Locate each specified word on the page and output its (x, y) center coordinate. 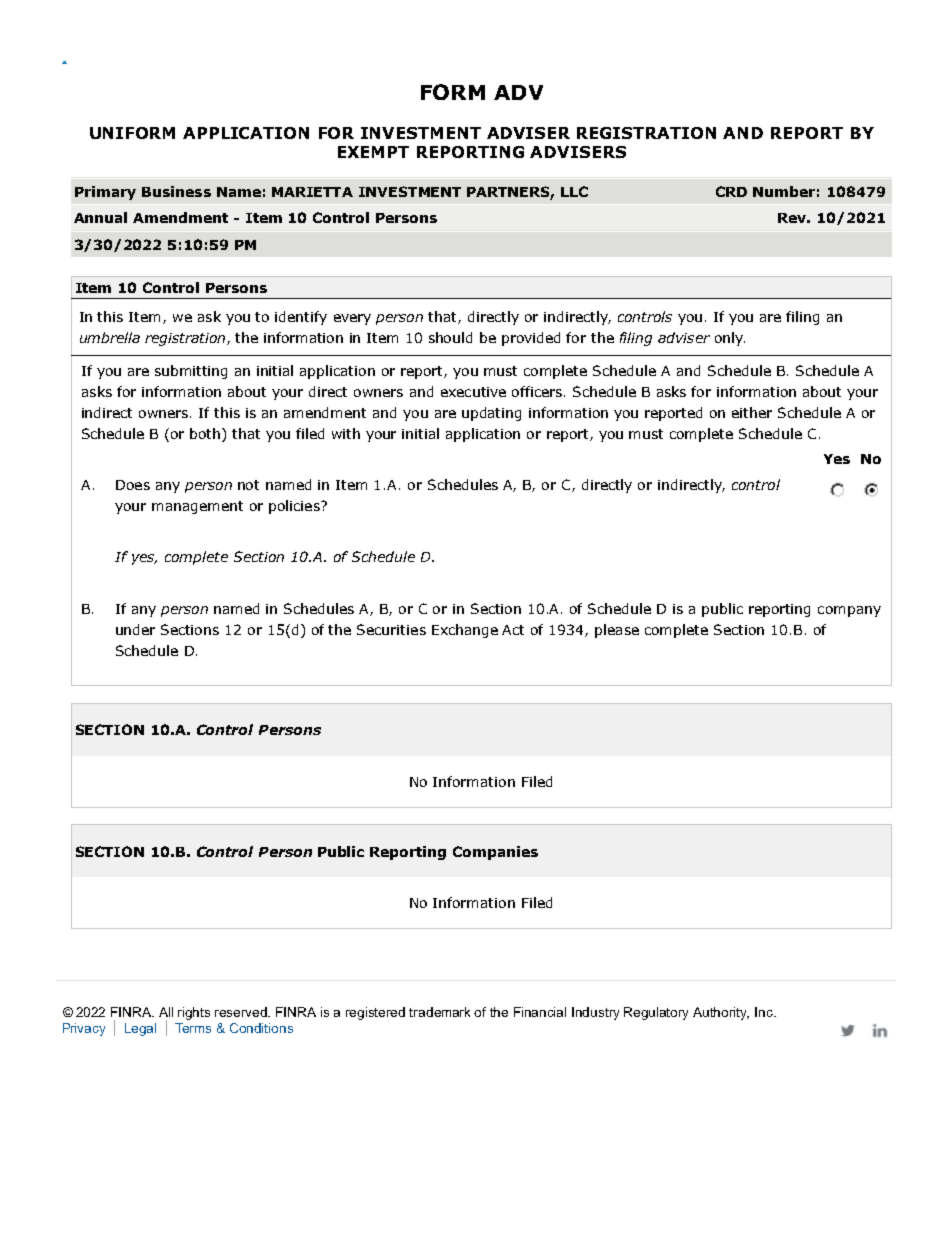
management (197, 507)
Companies (495, 853)
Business (176, 191)
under (135, 629)
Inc (765, 1012)
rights (194, 1013)
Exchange (465, 631)
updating (491, 414)
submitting (191, 372)
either (752, 412)
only (730, 339)
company (849, 611)
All (166, 1012)
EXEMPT (373, 152)
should (450, 337)
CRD (731, 191)
